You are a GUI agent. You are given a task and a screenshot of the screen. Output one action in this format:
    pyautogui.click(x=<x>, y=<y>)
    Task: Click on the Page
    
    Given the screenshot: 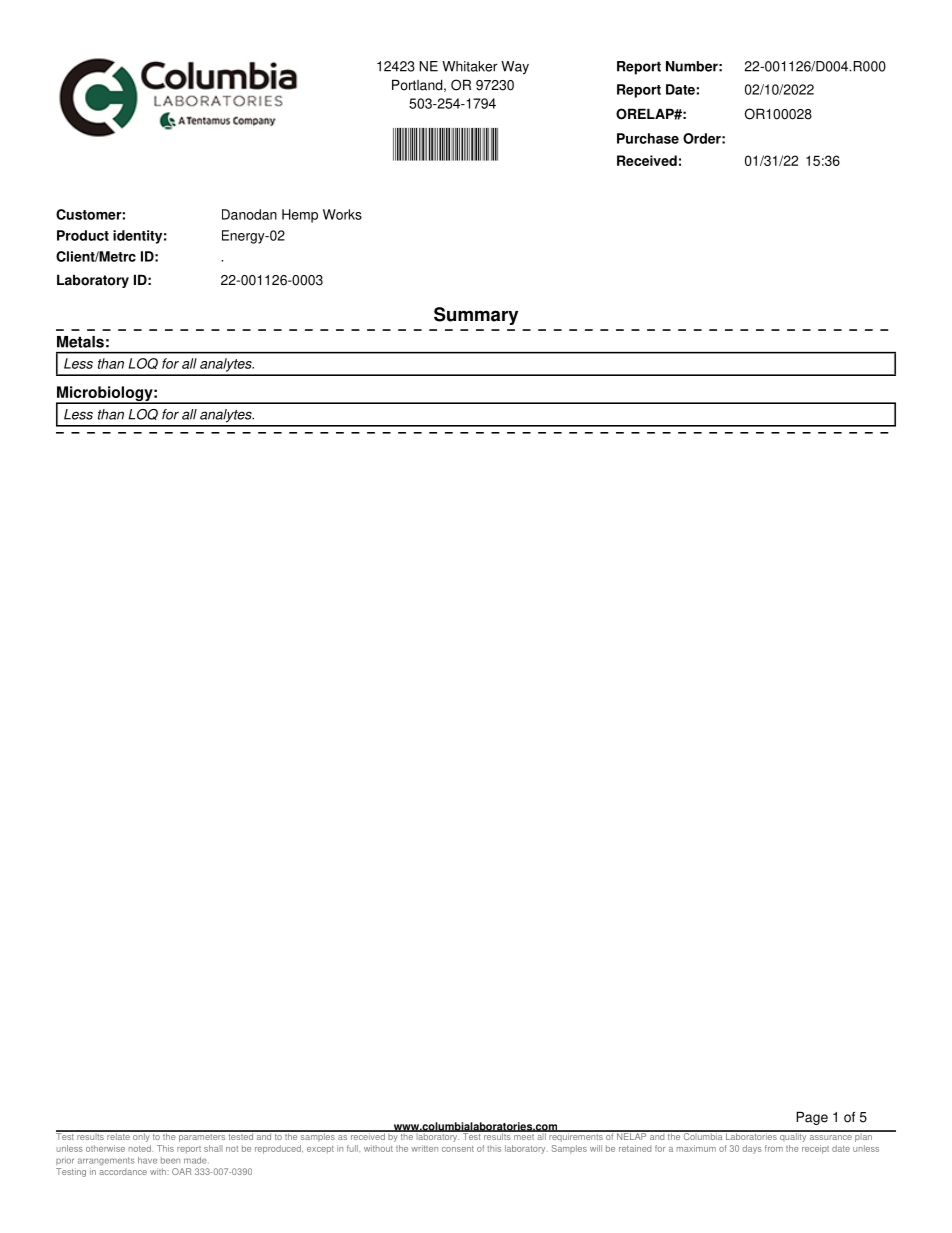 What is the action you would take?
    pyautogui.click(x=812, y=1118)
